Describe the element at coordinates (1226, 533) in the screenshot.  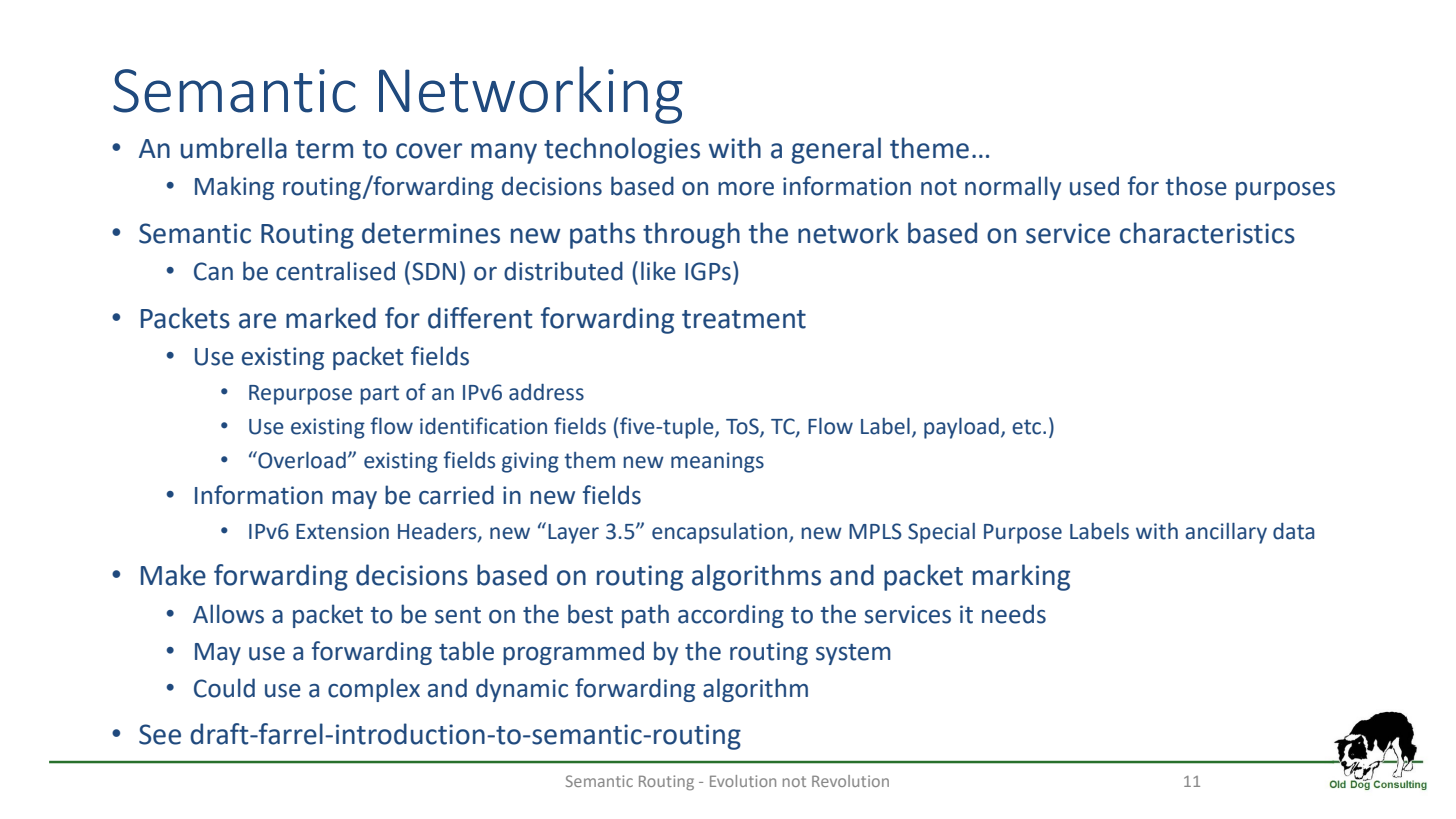
I see `ancillary` at that location.
